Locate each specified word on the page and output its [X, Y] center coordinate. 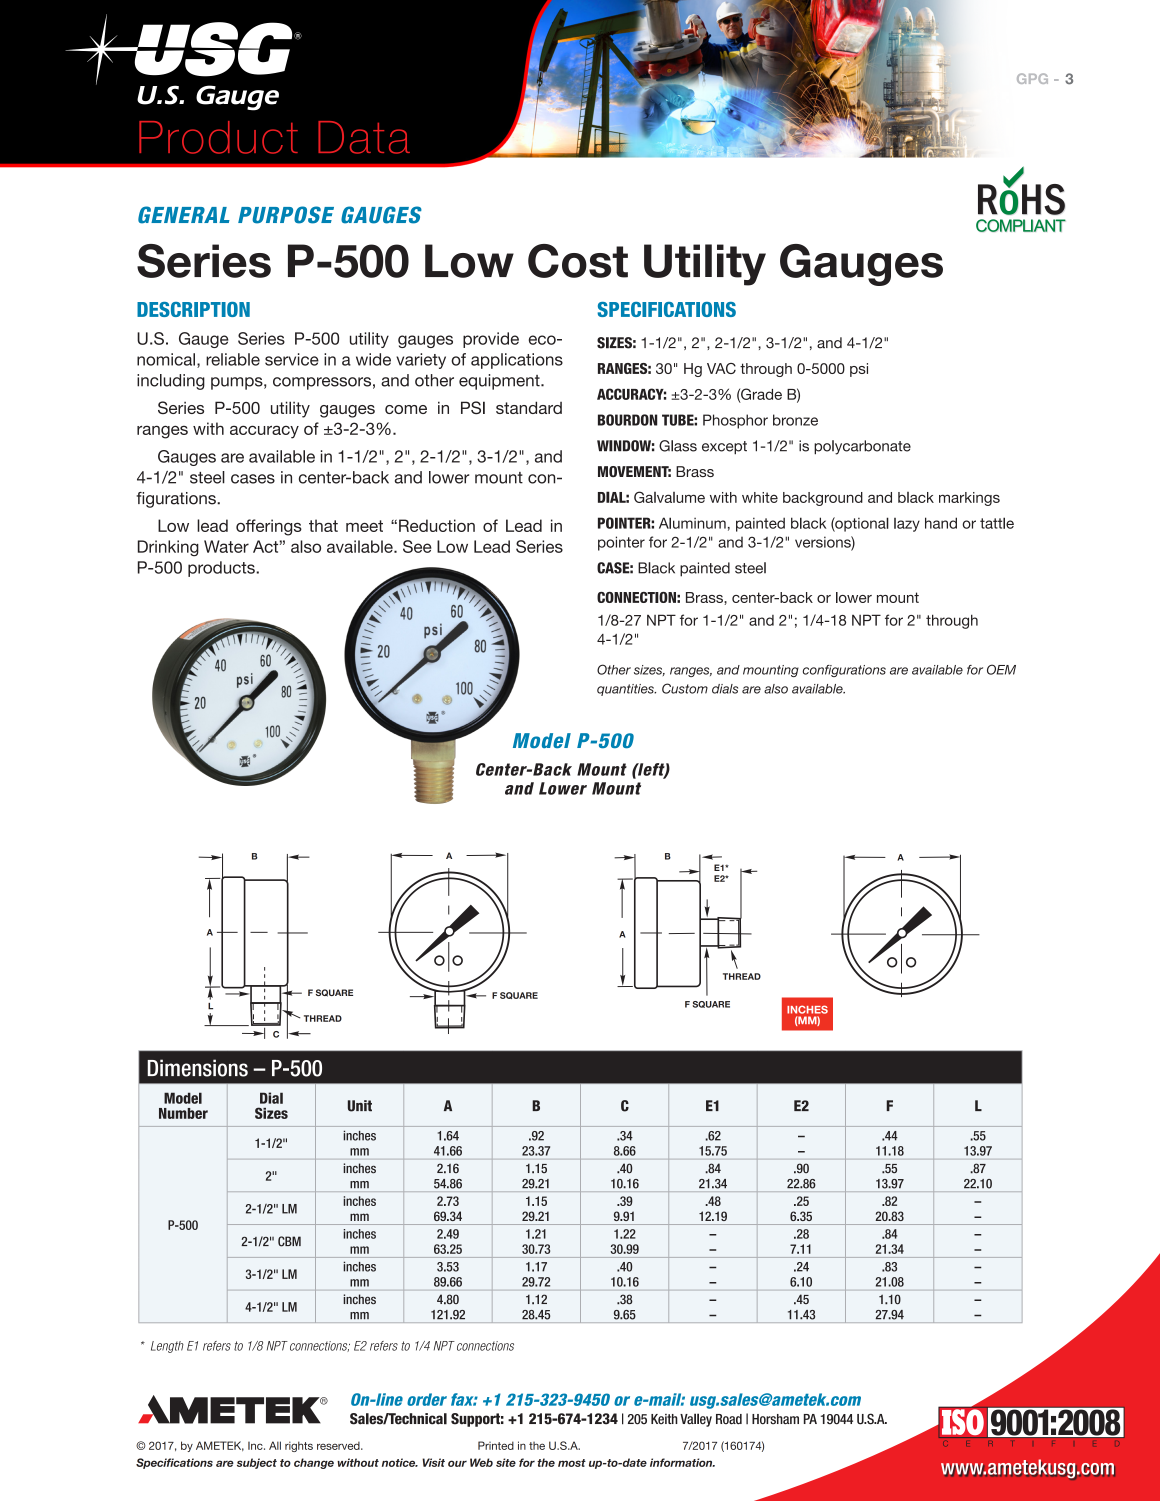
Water [226, 546]
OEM [1001, 669]
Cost [578, 261]
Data [364, 137]
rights [299, 1446]
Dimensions [197, 1068]
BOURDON [627, 420]
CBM [289, 1241]
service [292, 359]
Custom [685, 688]
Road [729, 1419]
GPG [1032, 78]
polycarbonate [862, 447]
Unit [360, 1106]
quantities [626, 690]
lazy [907, 525]
